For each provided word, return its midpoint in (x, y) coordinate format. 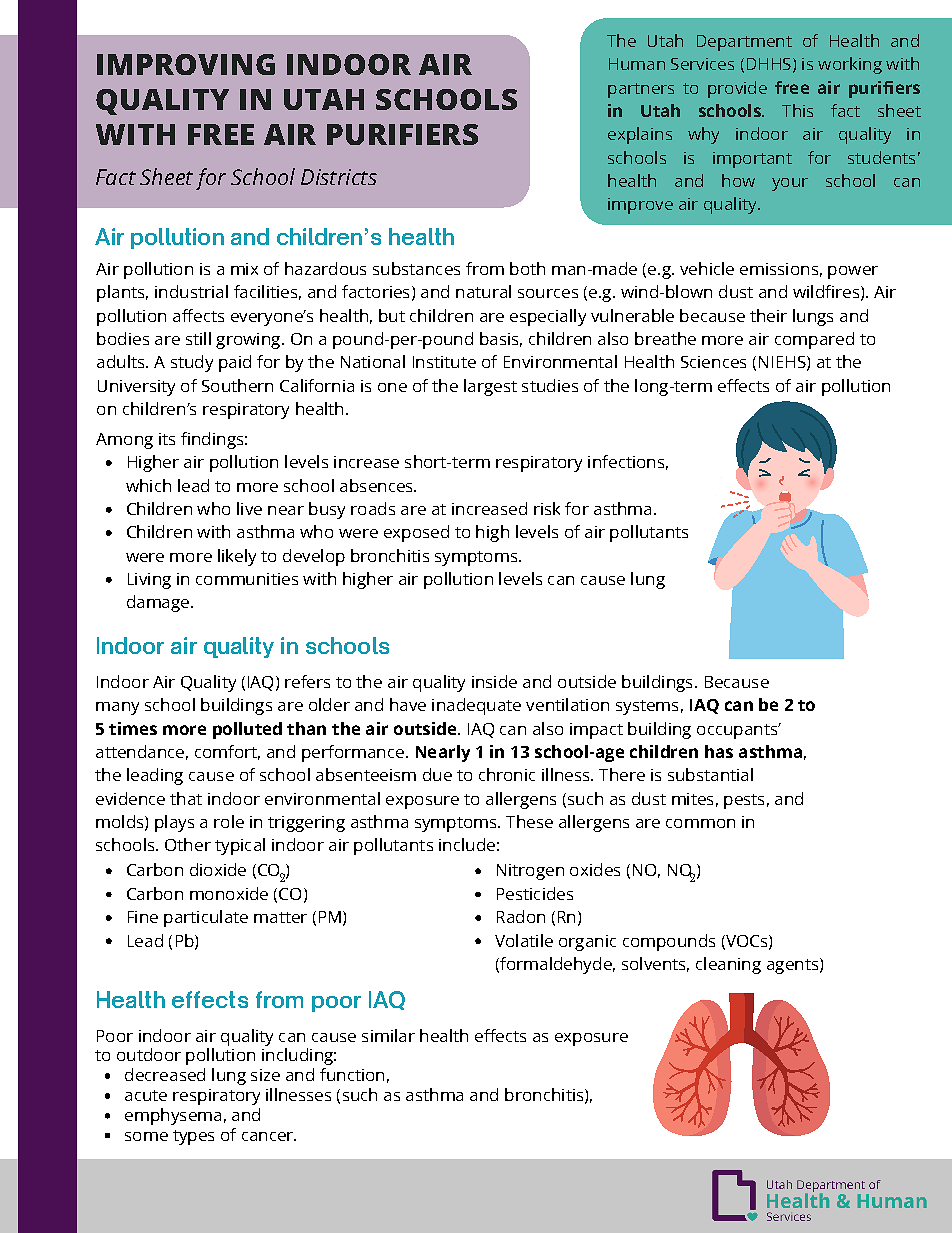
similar (388, 1035)
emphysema (173, 1116)
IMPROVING (186, 64)
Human (637, 64)
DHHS (769, 64)
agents (794, 966)
